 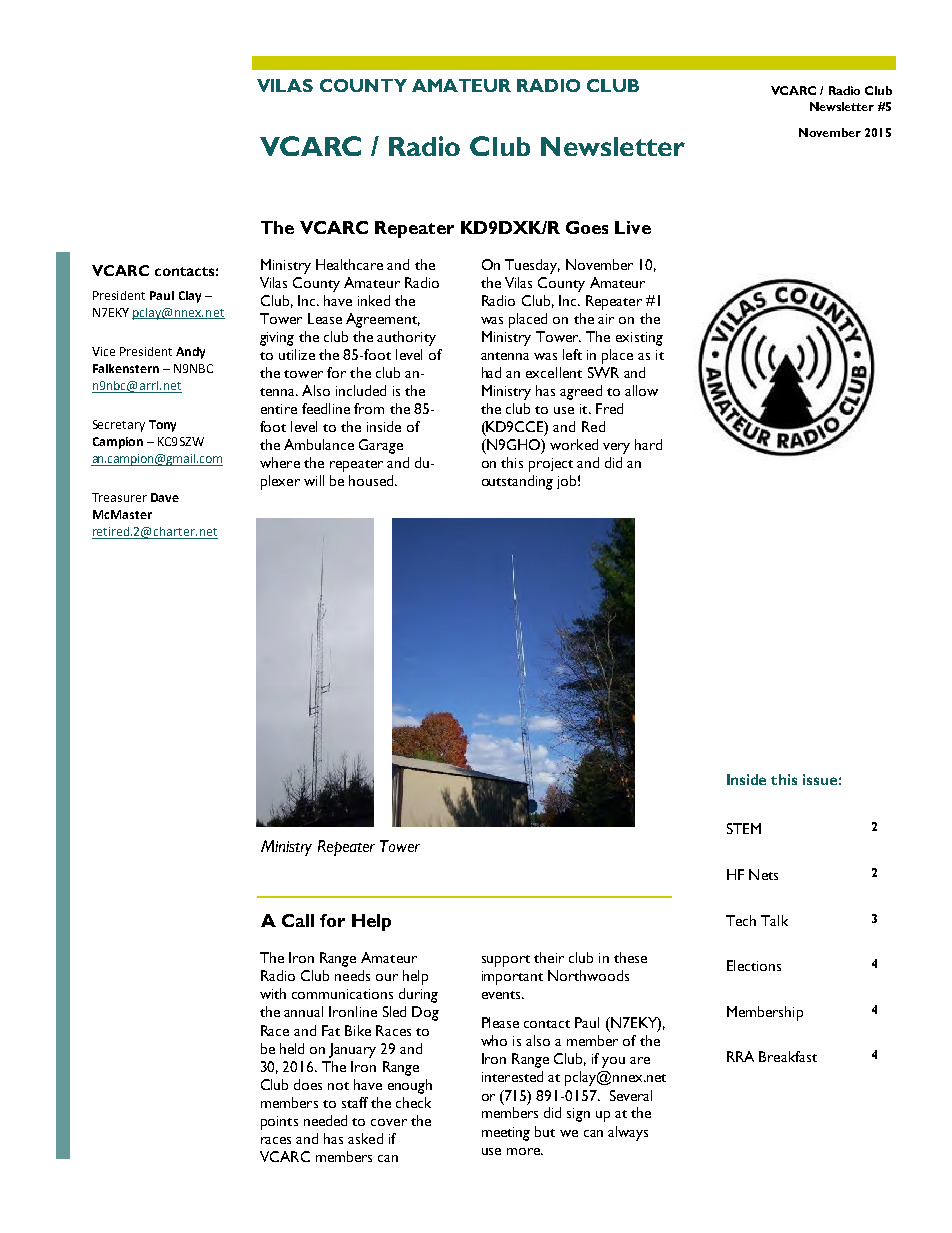 I want to click on hard, so click(x=648, y=444).
